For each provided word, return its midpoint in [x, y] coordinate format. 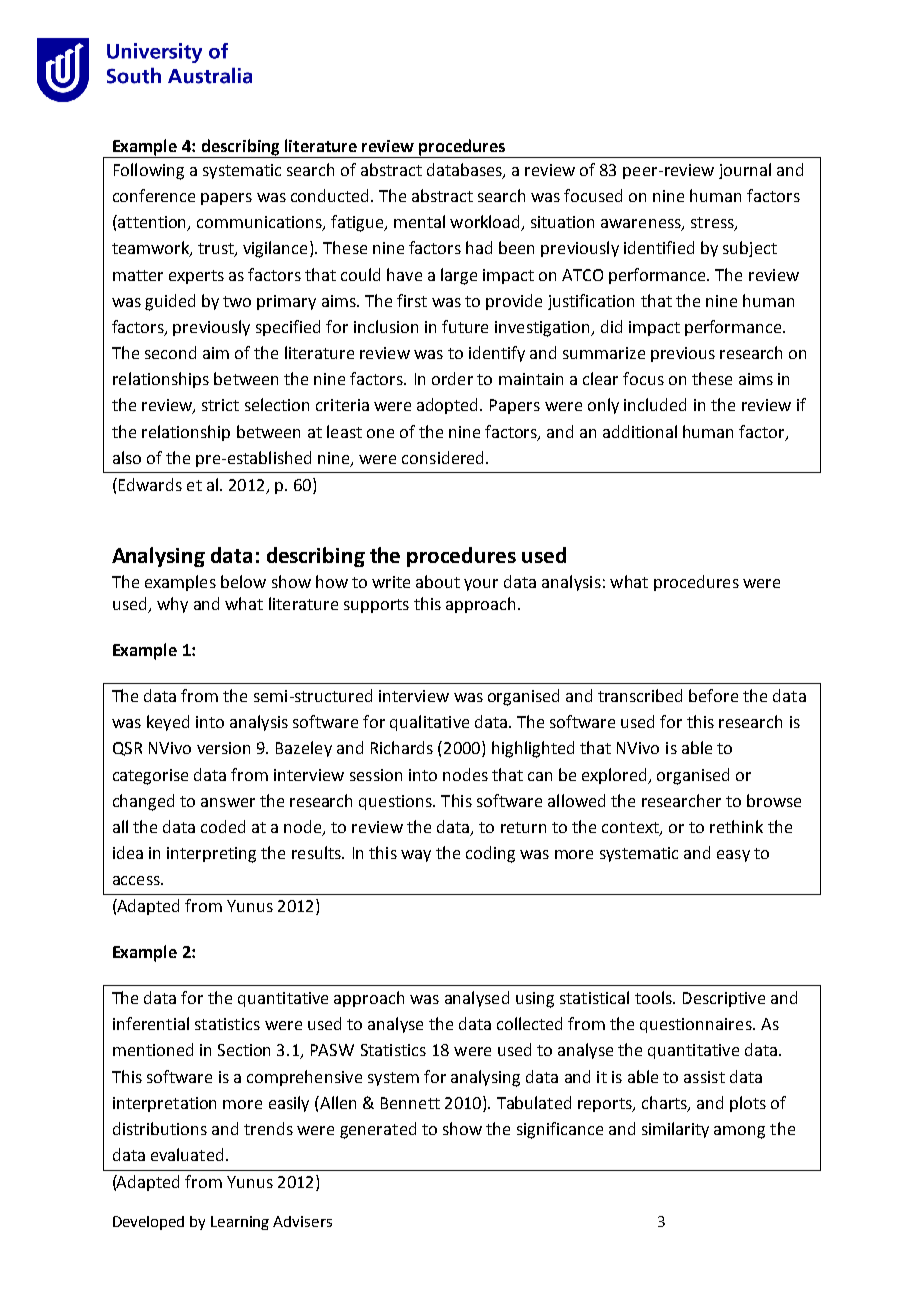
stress [713, 224]
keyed [168, 723]
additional [640, 431]
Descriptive [724, 999]
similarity [675, 1130]
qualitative [429, 723]
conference [154, 195]
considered [442, 457]
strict [220, 405]
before [713, 695]
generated [378, 1130]
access [137, 880]
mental [419, 221]
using [535, 1000]
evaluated [187, 1154]
